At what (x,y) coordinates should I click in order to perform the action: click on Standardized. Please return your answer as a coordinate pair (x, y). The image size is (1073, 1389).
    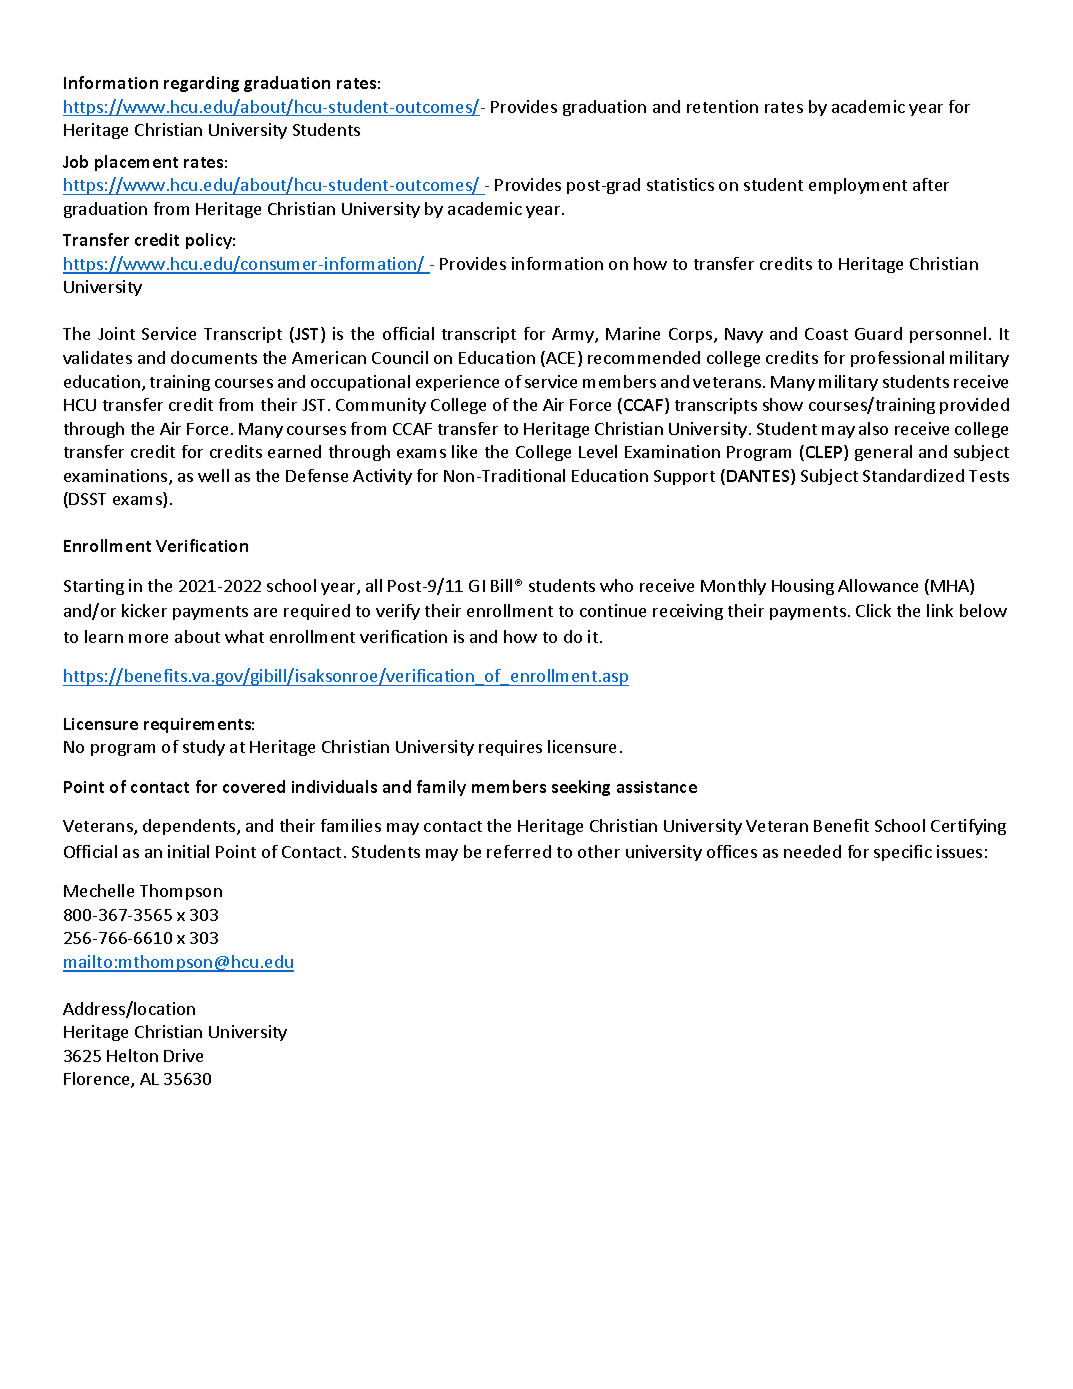
    Looking at the image, I should click on (913, 475).
